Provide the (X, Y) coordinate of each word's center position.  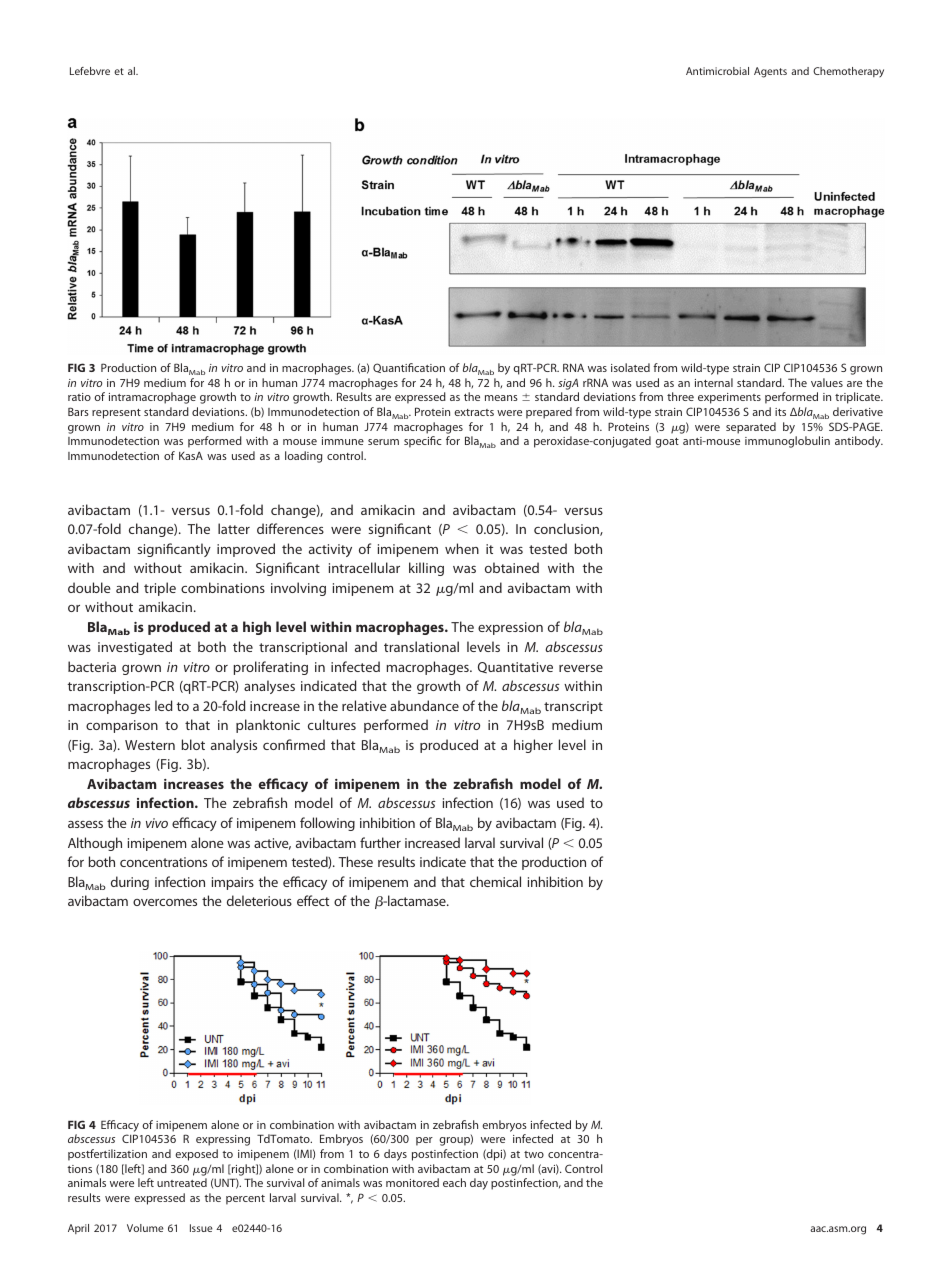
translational (421, 646)
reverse (581, 668)
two (534, 1154)
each (454, 1182)
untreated (182, 1182)
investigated (135, 648)
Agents (770, 72)
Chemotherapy (848, 72)
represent (116, 414)
